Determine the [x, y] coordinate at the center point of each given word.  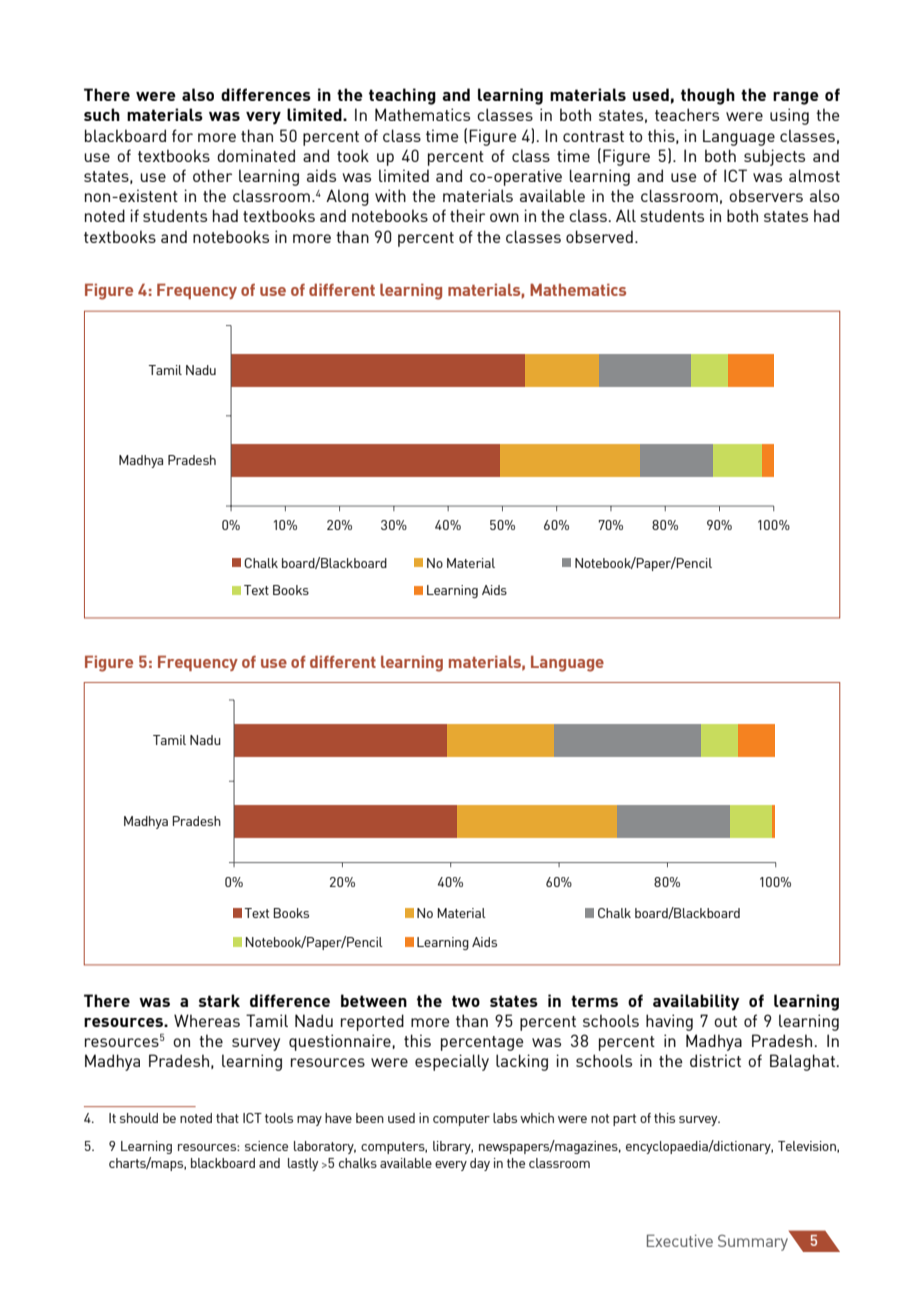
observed [599, 236]
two [466, 1001]
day [480, 1164]
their [467, 215]
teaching [402, 96]
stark [219, 1000]
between [374, 1000]
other [212, 175]
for [182, 135]
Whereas [207, 1020]
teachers [687, 114]
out [725, 1021]
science [266, 1146]
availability [696, 1002]
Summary [753, 1243]
